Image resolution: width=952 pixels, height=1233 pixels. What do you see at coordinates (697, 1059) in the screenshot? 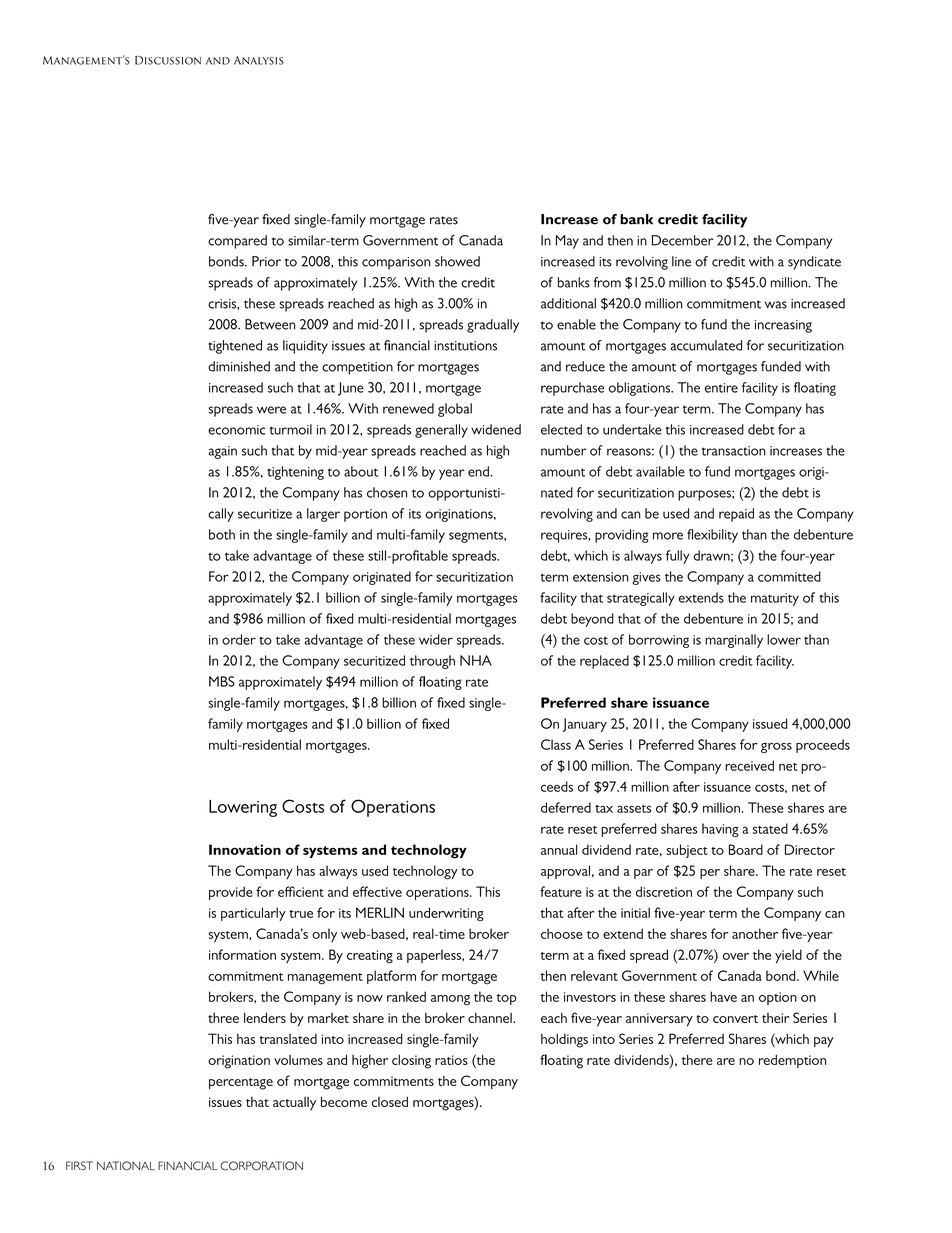
I see `there` at bounding box center [697, 1059].
